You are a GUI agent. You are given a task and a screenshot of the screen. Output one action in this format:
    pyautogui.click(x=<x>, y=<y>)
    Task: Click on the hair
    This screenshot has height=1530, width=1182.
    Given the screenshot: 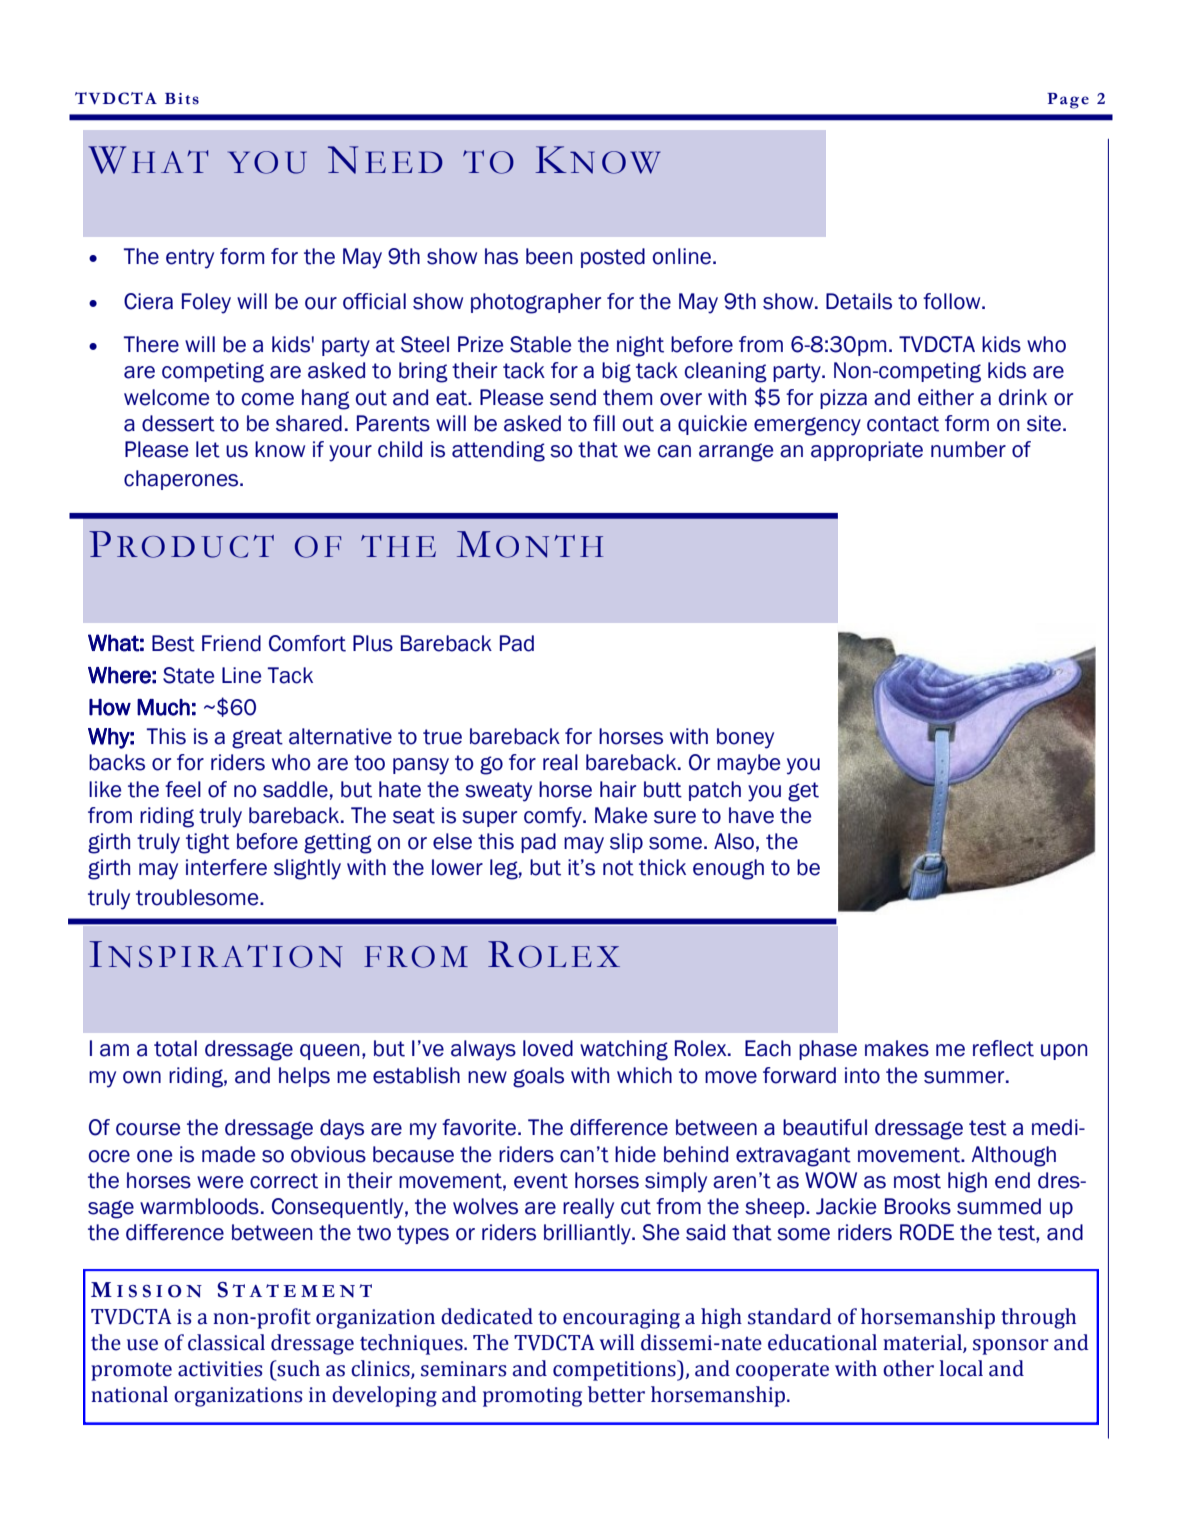 What is the action you would take?
    pyautogui.click(x=618, y=789)
